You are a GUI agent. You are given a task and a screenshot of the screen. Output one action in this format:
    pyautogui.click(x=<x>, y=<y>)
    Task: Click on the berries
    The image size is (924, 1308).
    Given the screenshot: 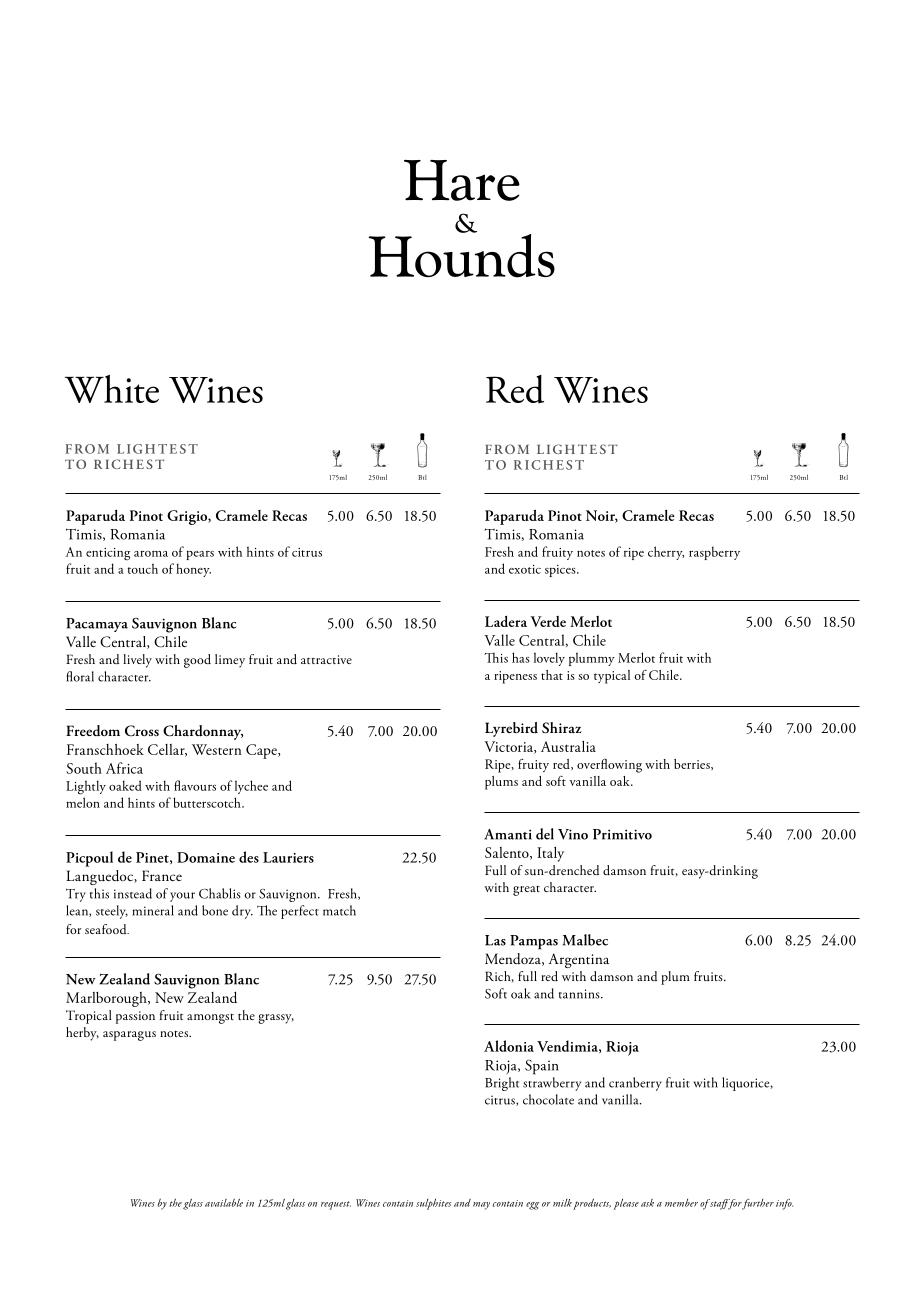 What is the action you would take?
    pyautogui.click(x=693, y=764)
